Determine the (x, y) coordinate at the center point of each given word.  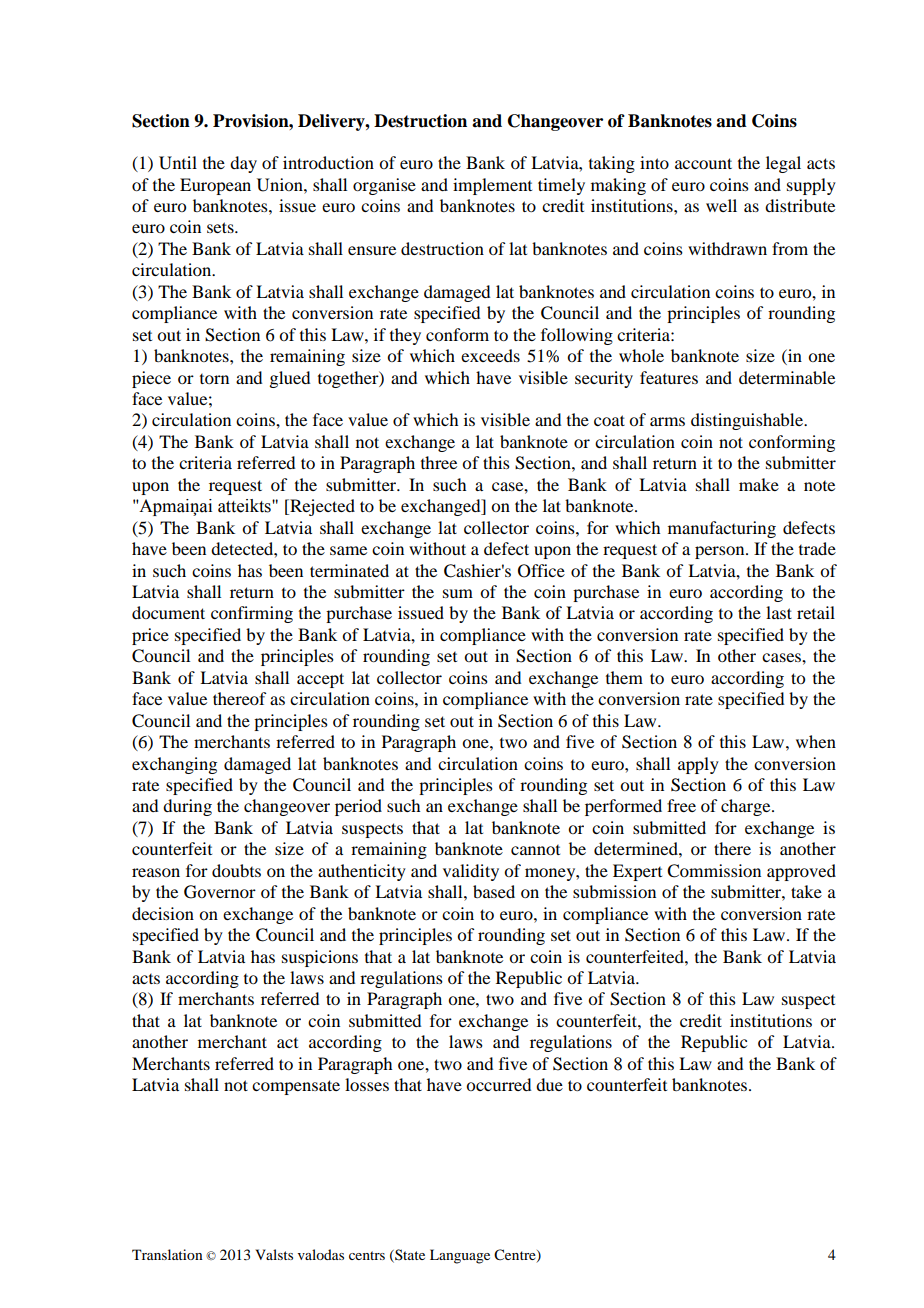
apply (698, 765)
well (721, 205)
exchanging (174, 765)
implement (492, 186)
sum (458, 593)
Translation (167, 1254)
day (243, 164)
